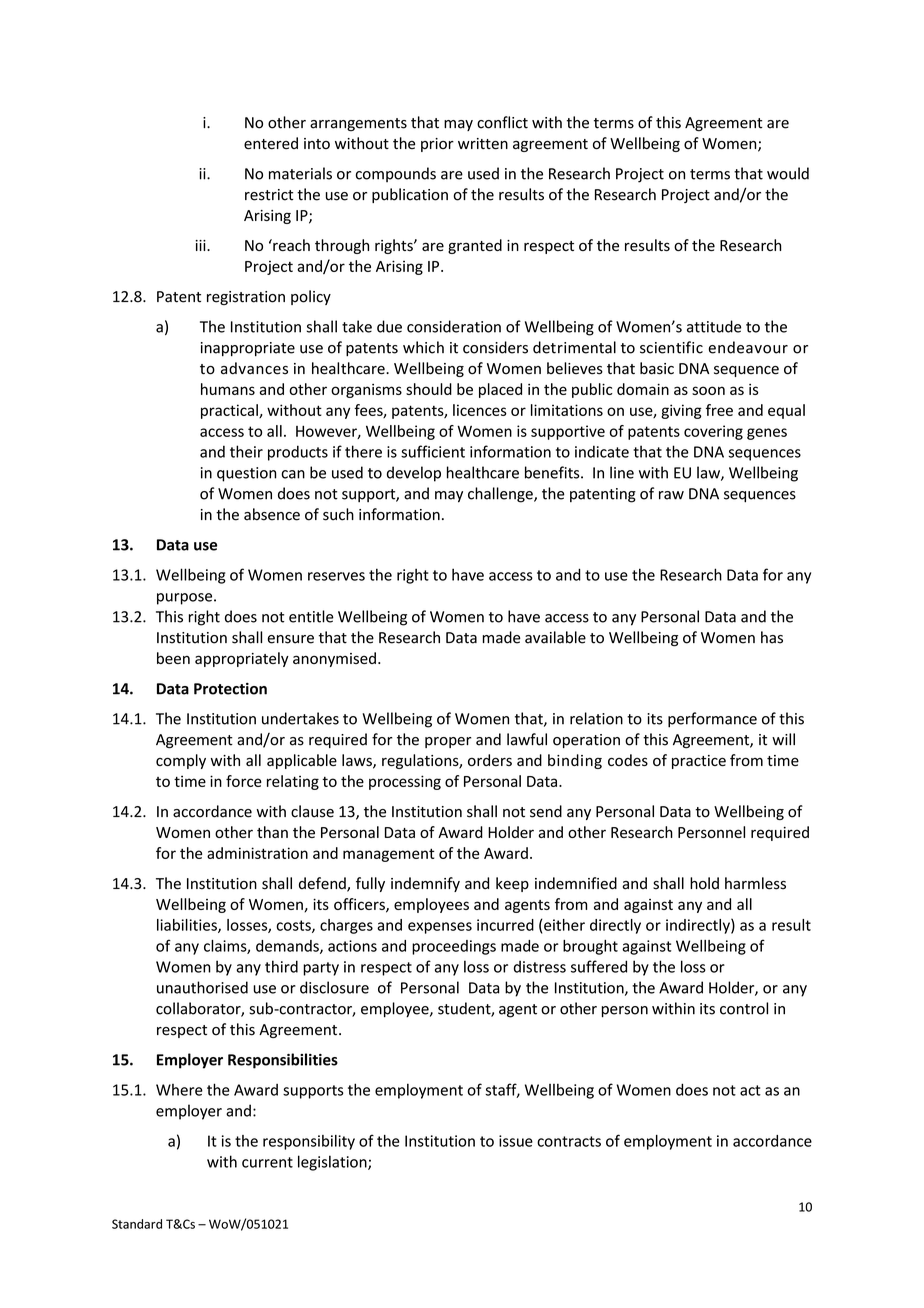 This screenshot has height=1308, width=924. Describe the element at coordinates (516, 1141) in the screenshot. I see `issue` at that location.
